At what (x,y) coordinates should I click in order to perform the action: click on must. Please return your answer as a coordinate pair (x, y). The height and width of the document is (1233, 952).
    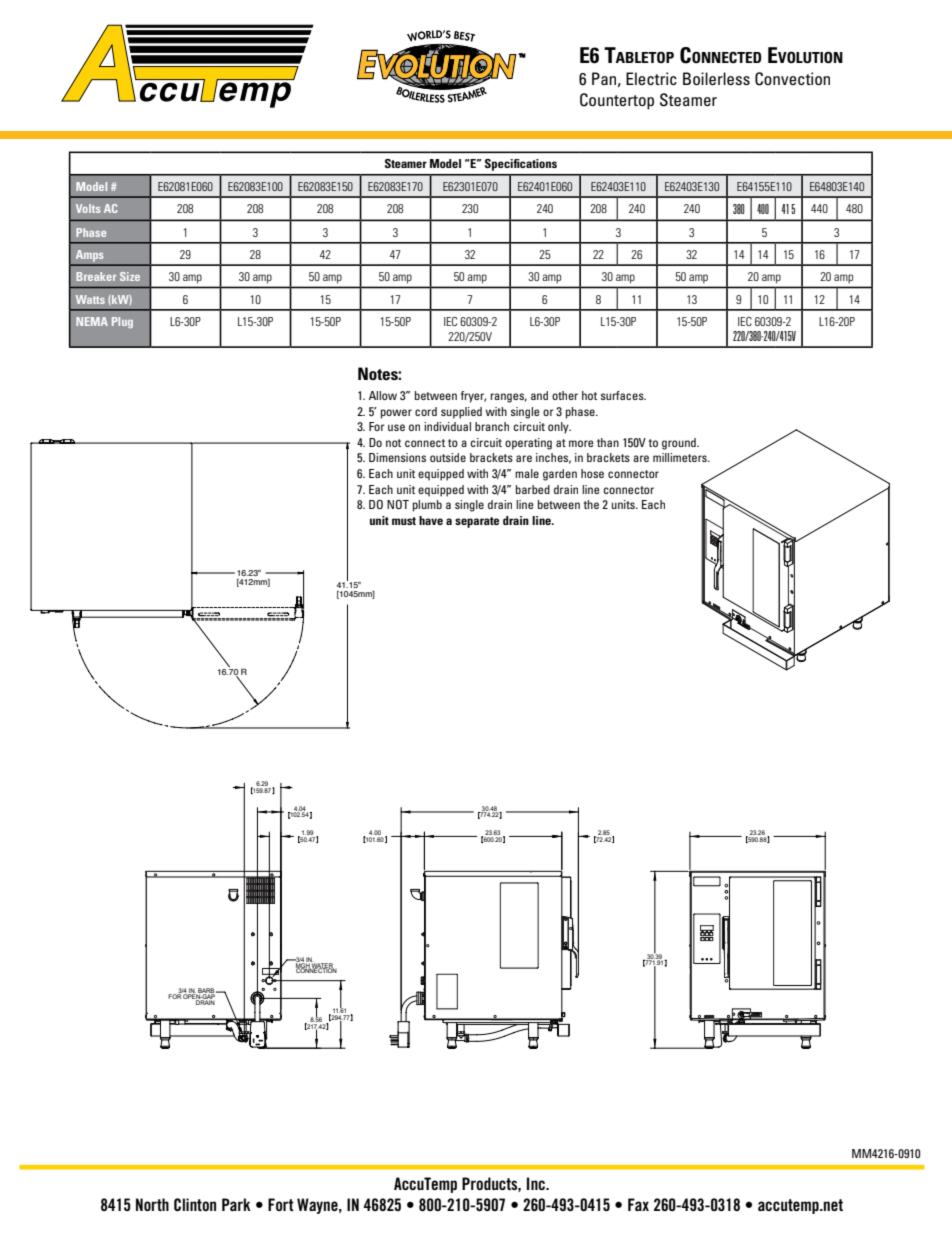
    Looking at the image, I should click on (404, 521).
